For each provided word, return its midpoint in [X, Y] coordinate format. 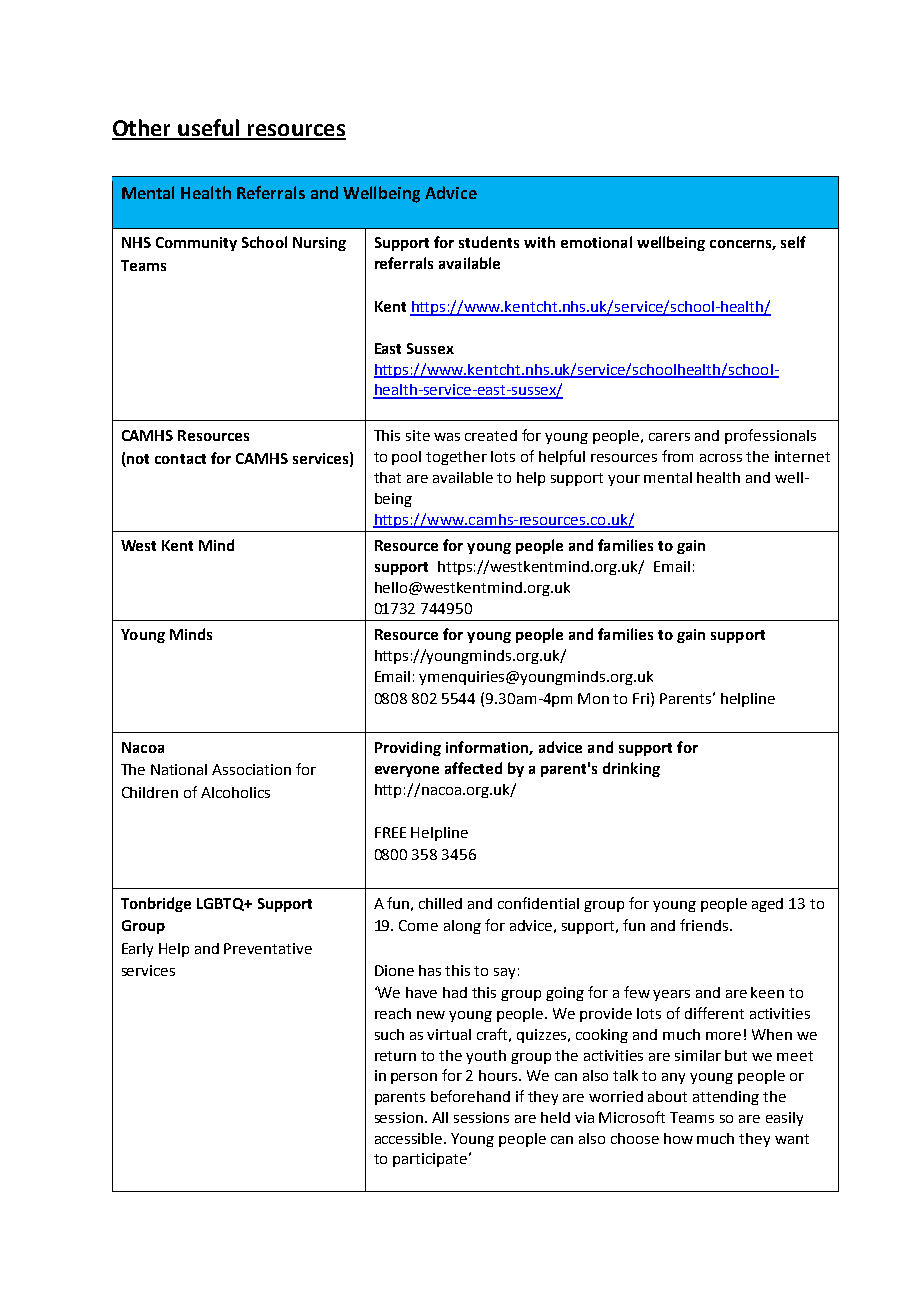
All [440, 1117]
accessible [410, 1138]
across [721, 458]
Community [196, 244]
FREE [390, 832]
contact [180, 459]
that [387, 477]
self [793, 242]
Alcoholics [235, 792]
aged [767, 905]
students [489, 242]
